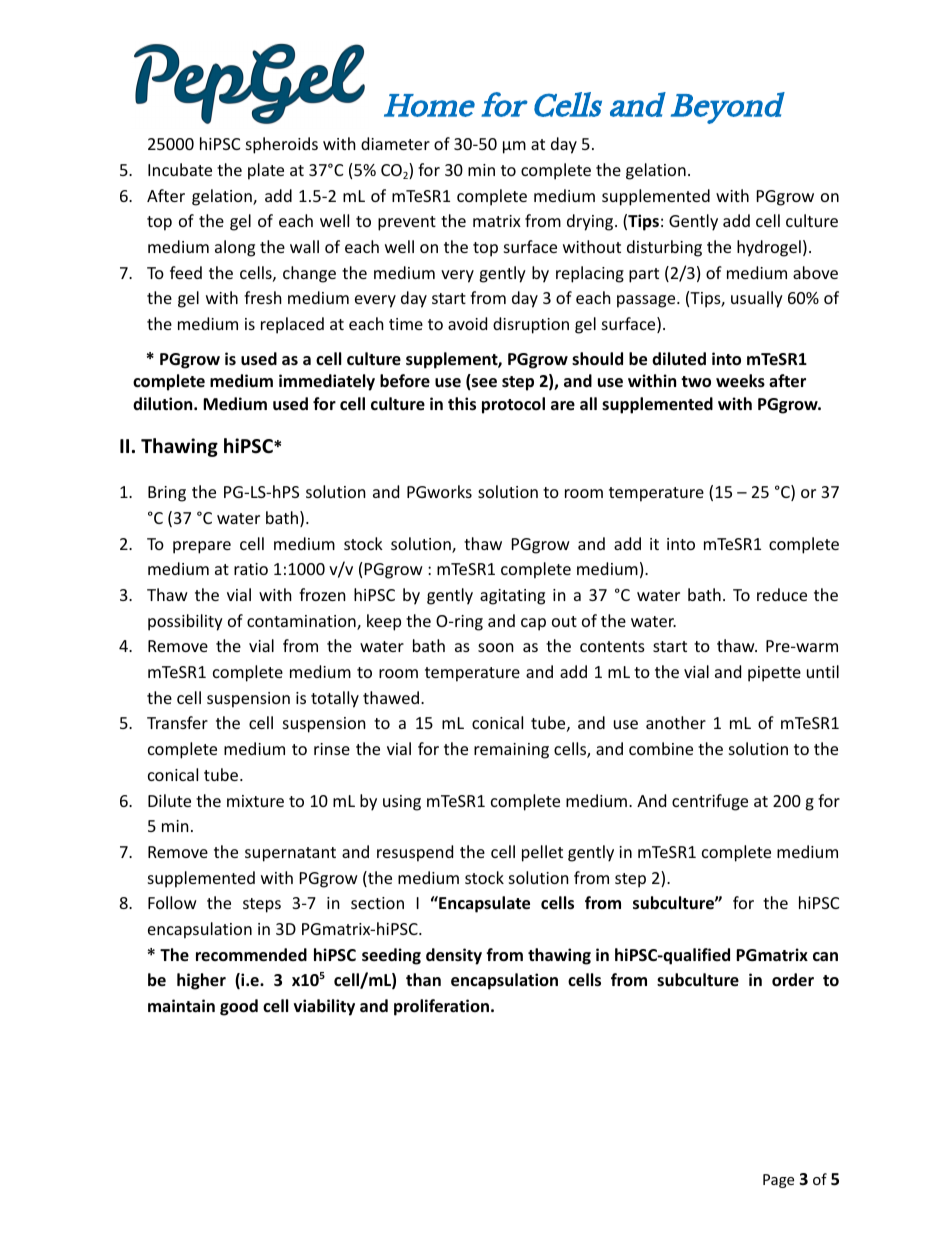  I want to click on soon, so click(496, 647).
